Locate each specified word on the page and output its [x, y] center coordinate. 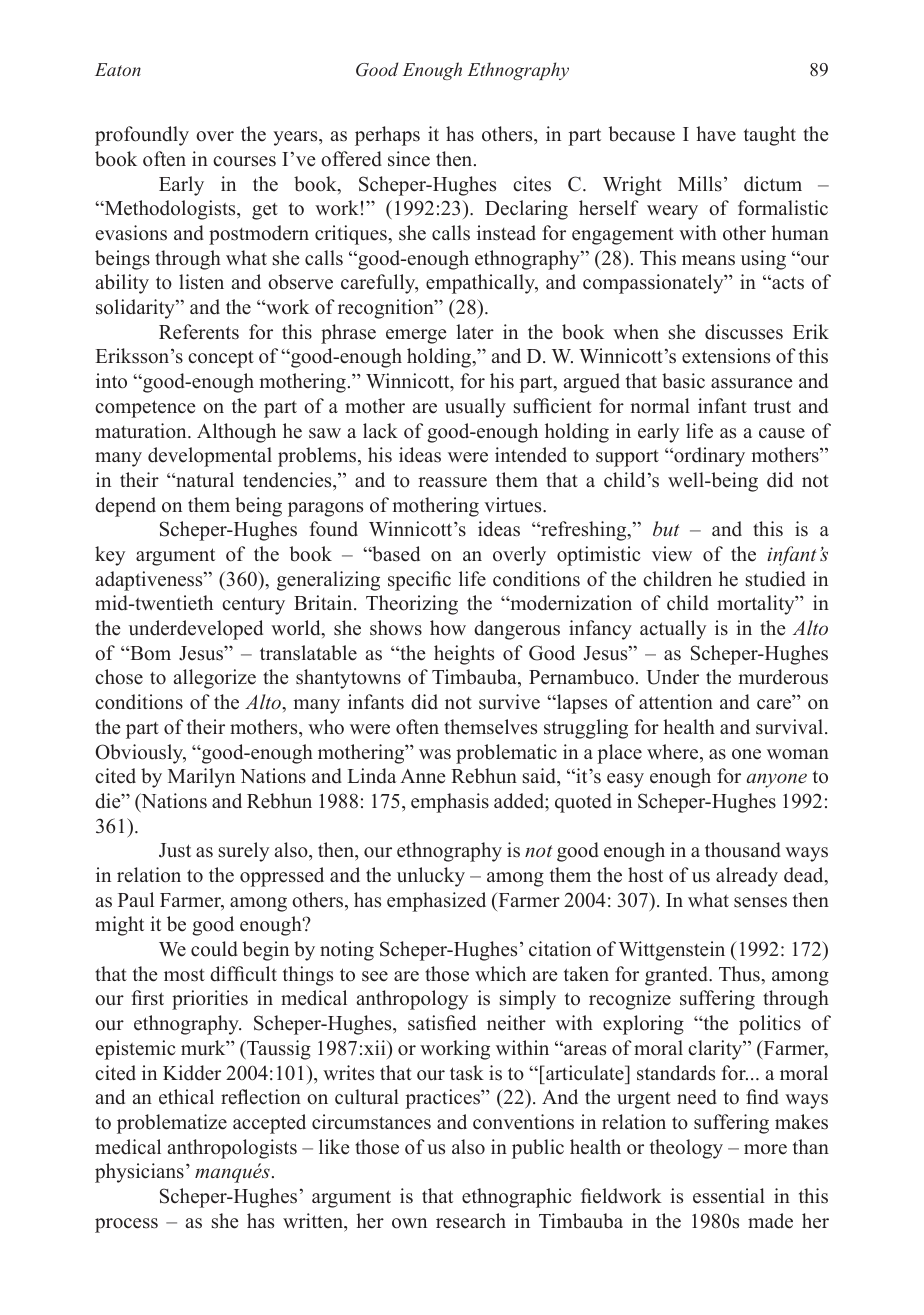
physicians [139, 1173]
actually [673, 630]
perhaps [387, 136]
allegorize [215, 679]
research [471, 1221]
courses [244, 161]
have [716, 134]
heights [464, 655]
